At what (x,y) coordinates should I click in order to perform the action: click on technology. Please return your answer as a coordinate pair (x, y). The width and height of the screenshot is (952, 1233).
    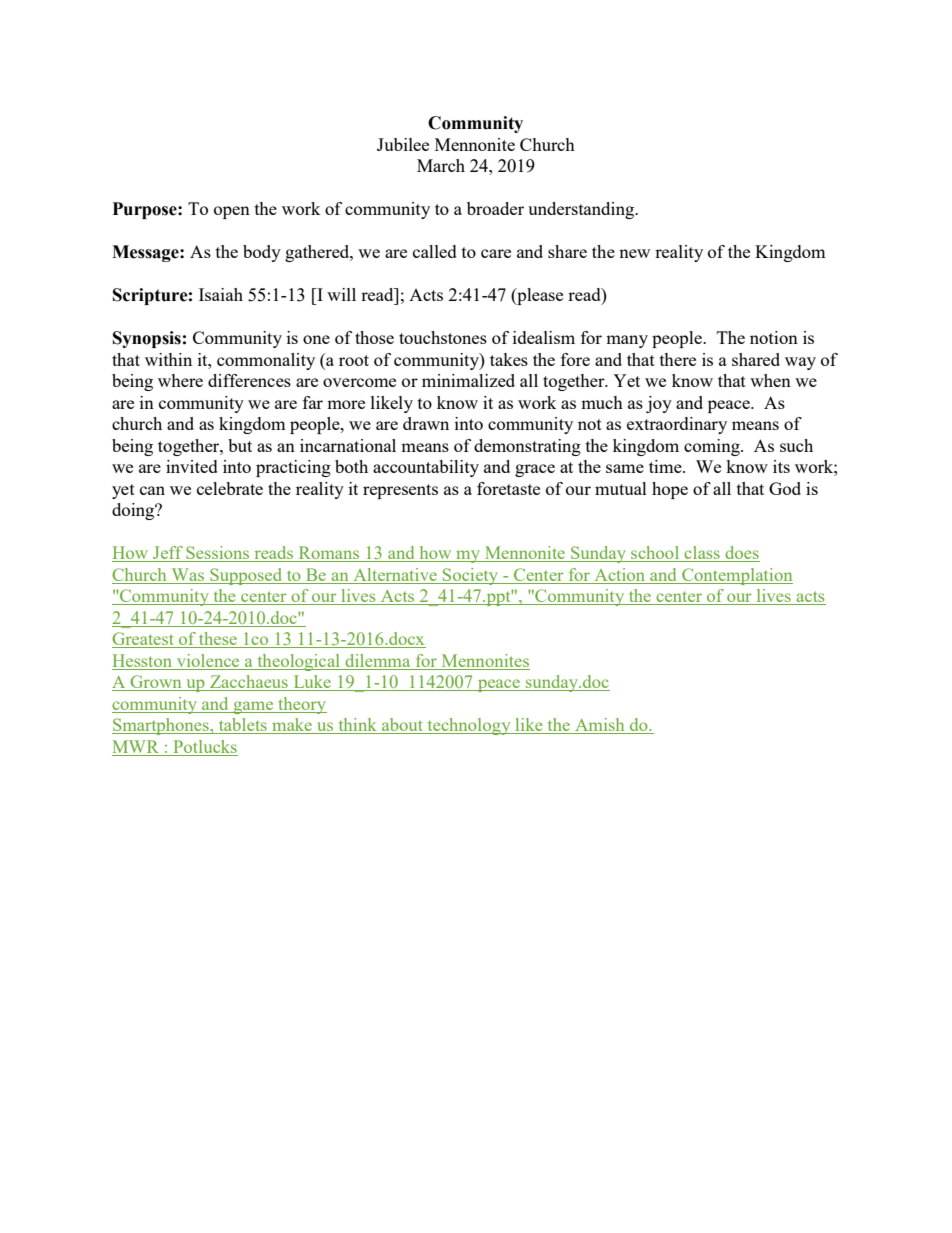
    Looking at the image, I should click on (469, 726).
